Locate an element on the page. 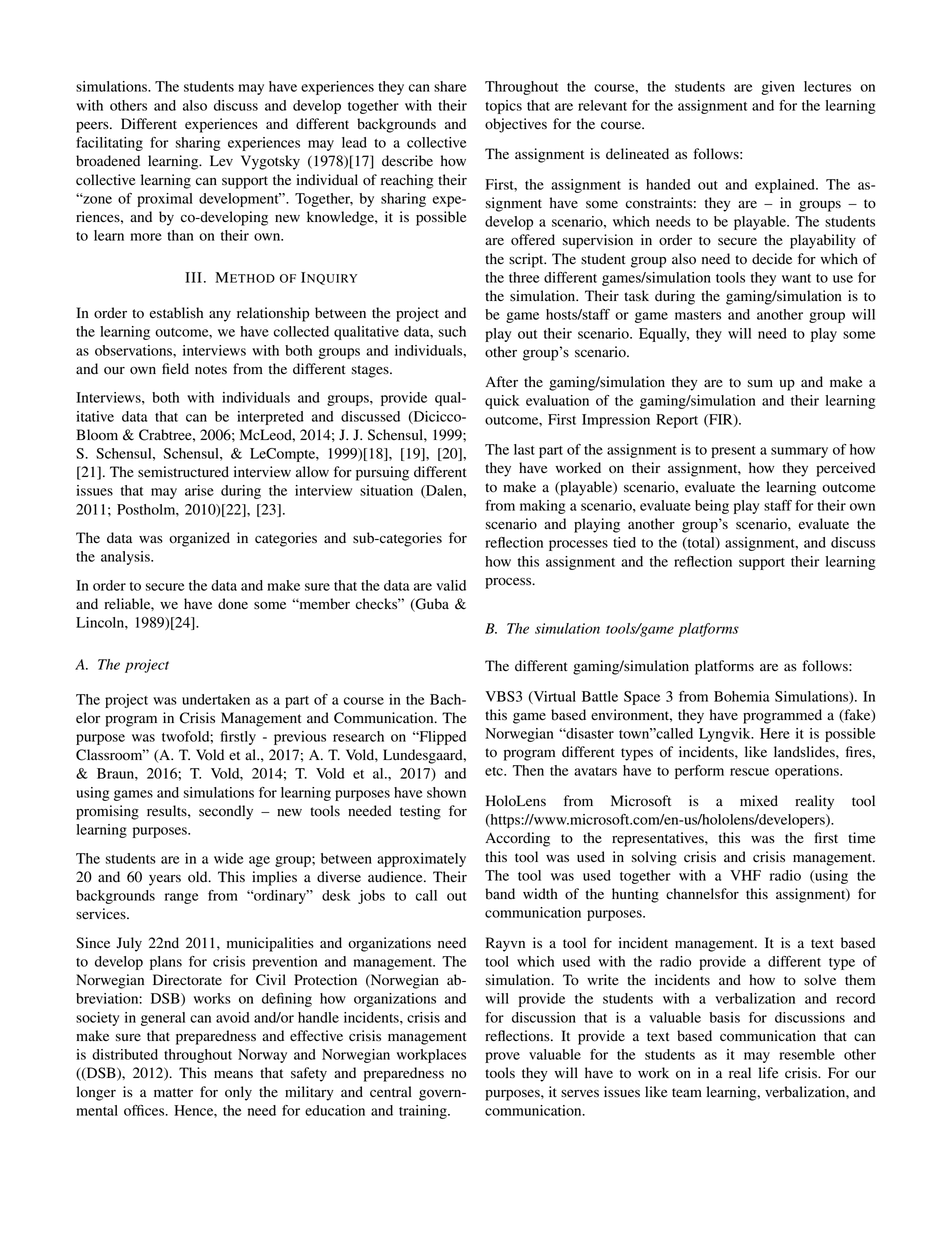 Image resolution: width=952 pixels, height=1233 pixels. Bohemia is located at coordinates (741, 696).
